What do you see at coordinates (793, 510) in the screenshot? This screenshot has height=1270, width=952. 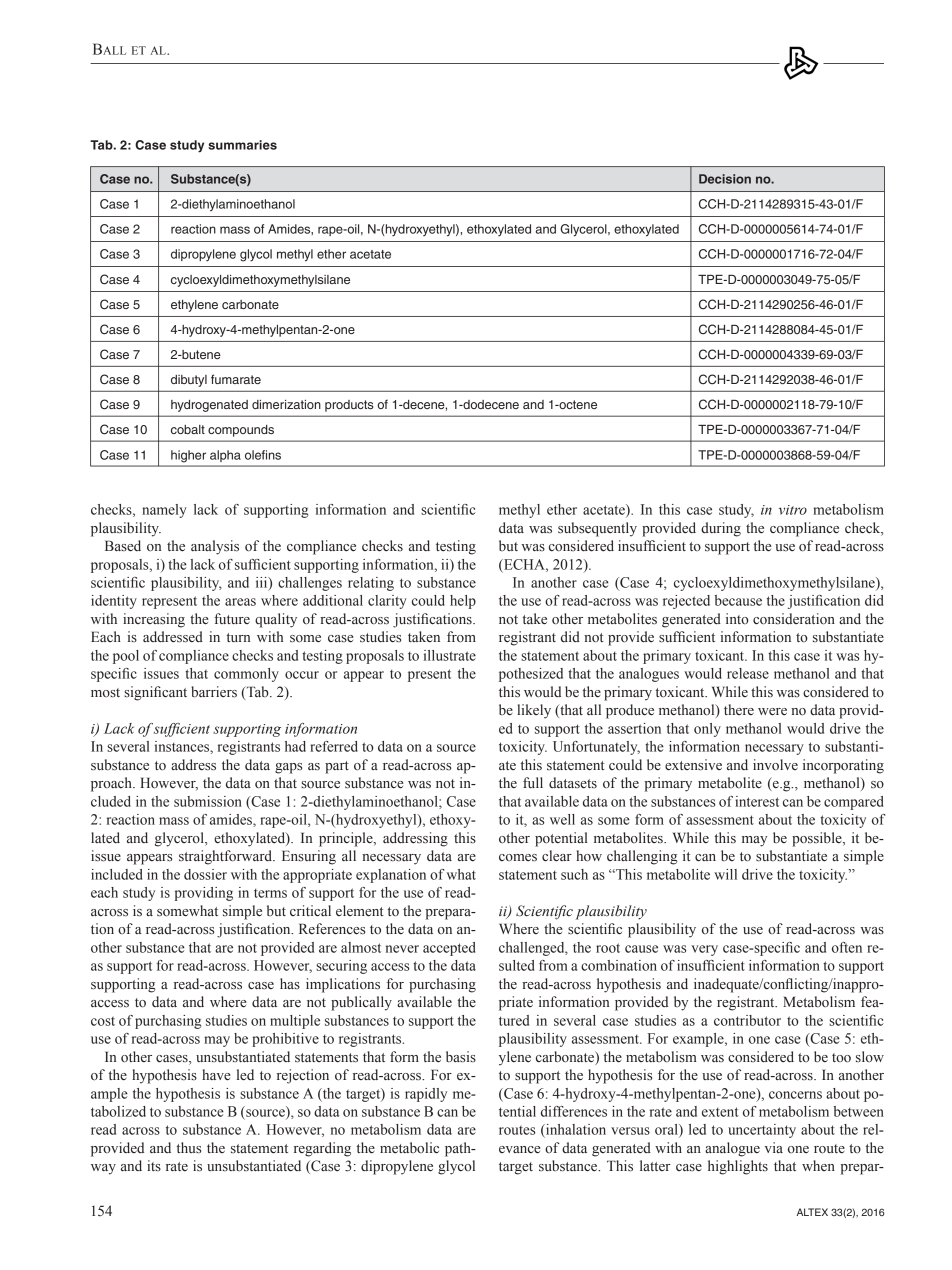 I see `vitro` at bounding box center [793, 510].
